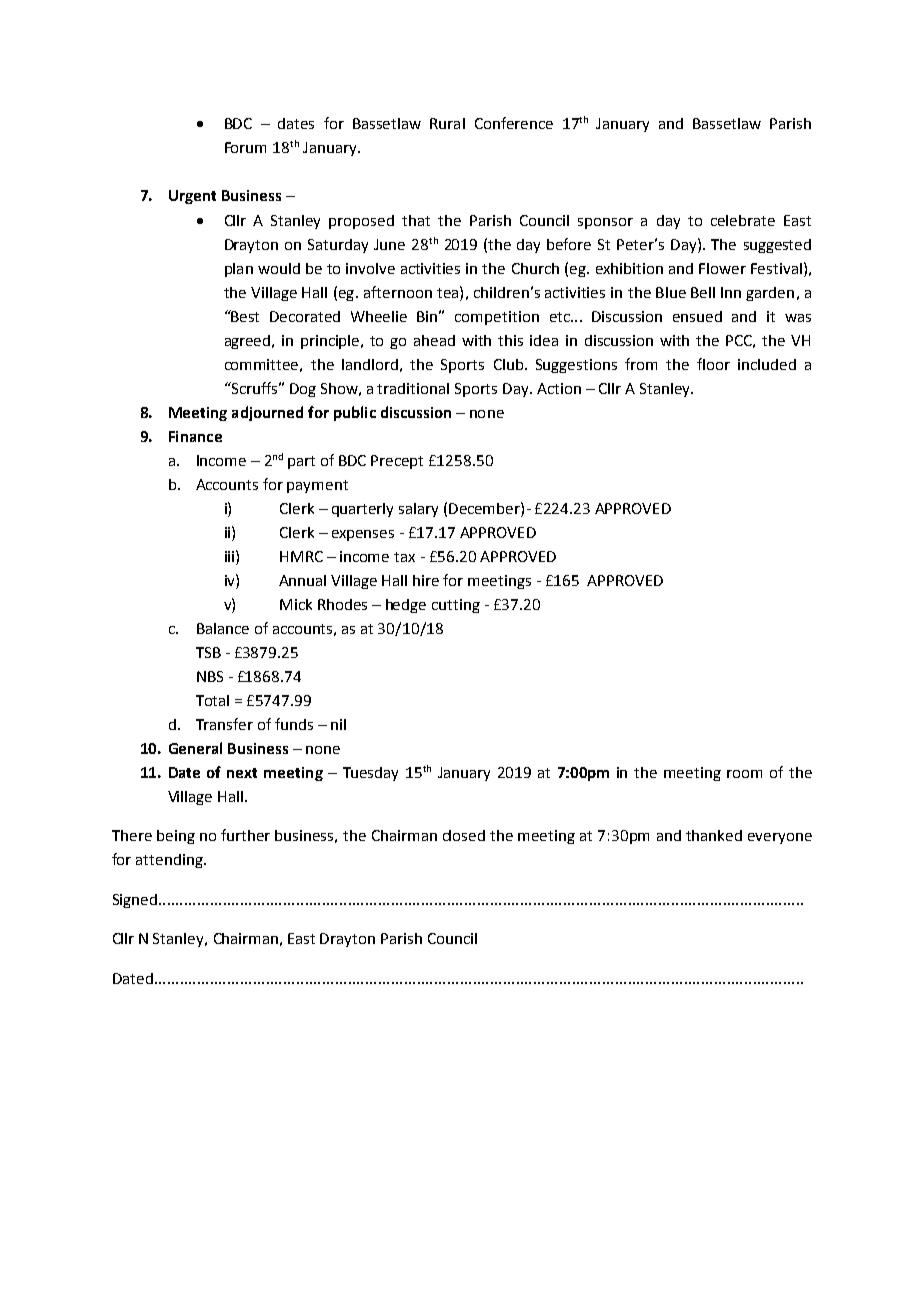 This document has width=924, height=1308. Describe the element at coordinates (714, 835) in the document. I see `thanked` at that location.
